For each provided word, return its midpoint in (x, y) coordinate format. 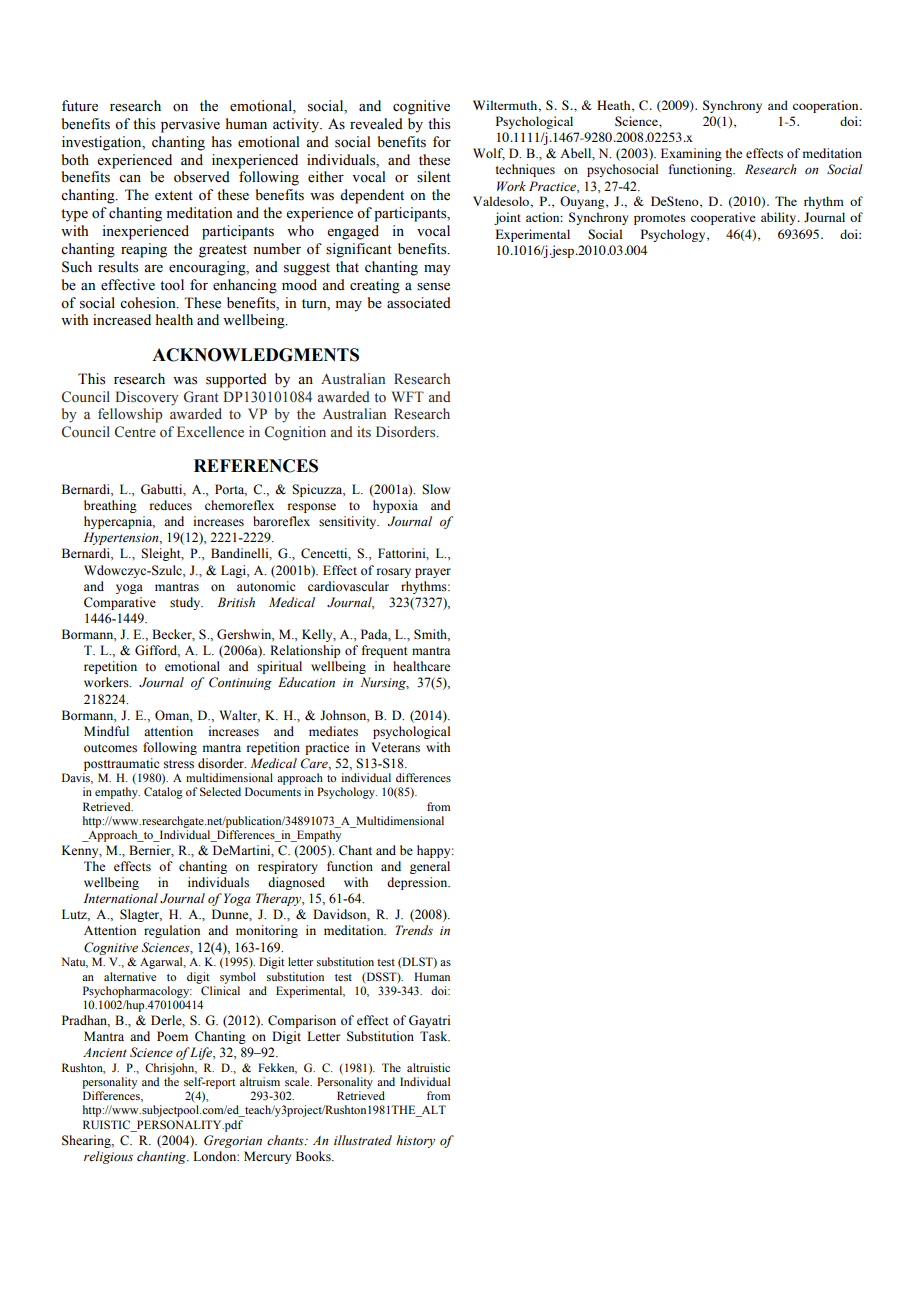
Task (435, 1036)
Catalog (163, 793)
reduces (171, 505)
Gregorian (233, 1141)
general (430, 867)
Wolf (489, 154)
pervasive (190, 125)
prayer (433, 573)
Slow (436, 489)
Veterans (395, 747)
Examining (691, 154)
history (415, 1141)
